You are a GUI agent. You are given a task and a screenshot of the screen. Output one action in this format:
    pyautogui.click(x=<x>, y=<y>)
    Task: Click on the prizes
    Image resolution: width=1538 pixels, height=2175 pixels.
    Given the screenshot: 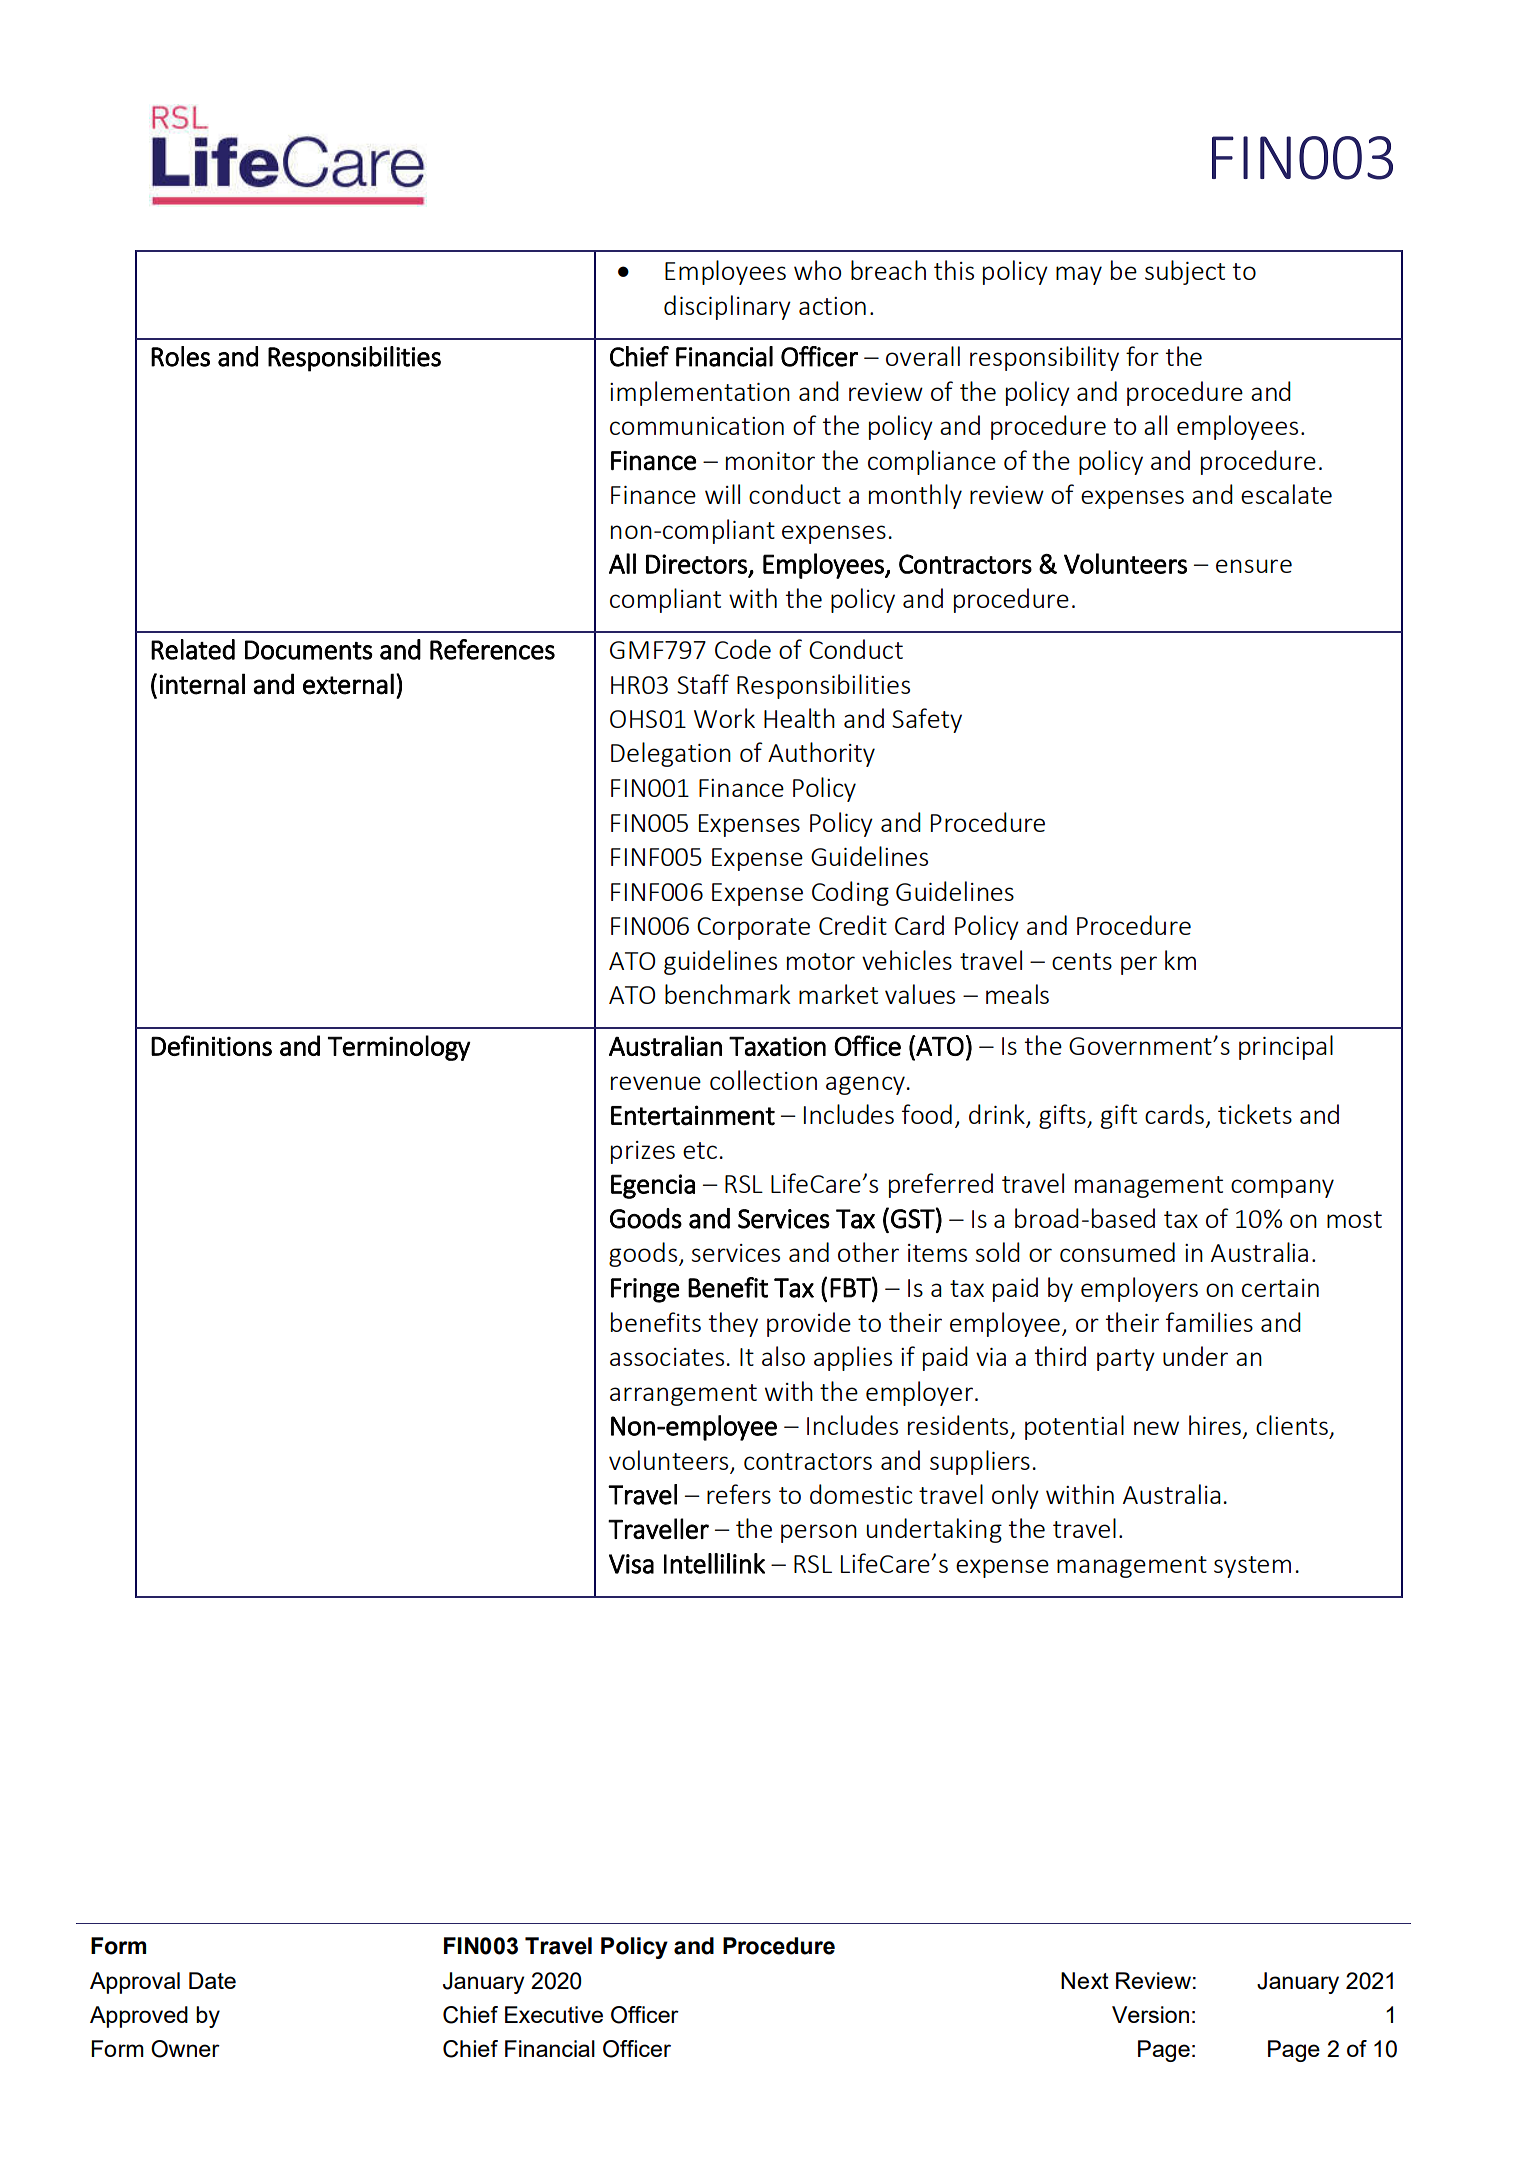 What is the action you would take?
    pyautogui.click(x=643, y=1152)
